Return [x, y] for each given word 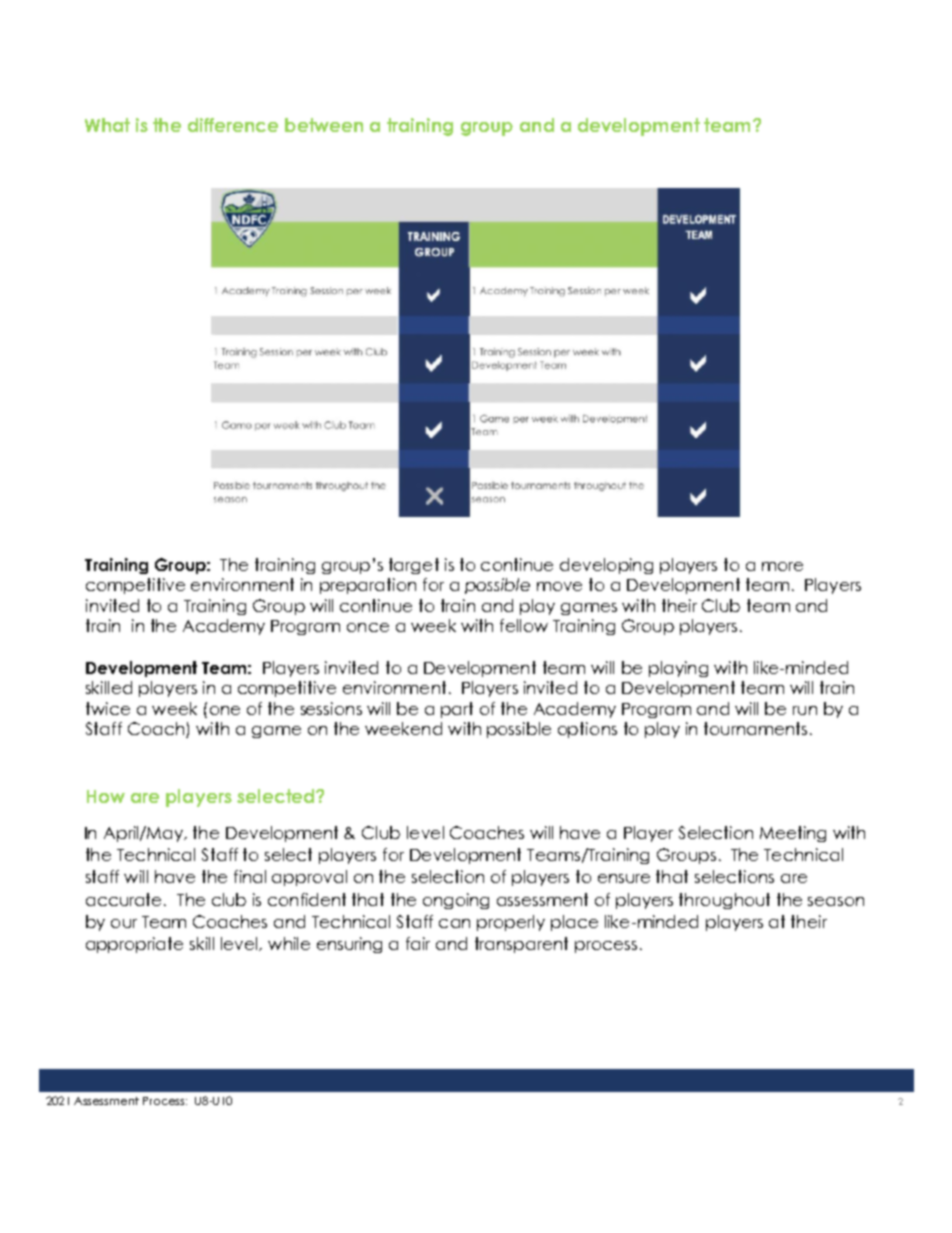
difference [233, 125]
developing [606, 566]
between [324, 125]
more [782, 566]
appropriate [134, 945]
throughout [724, 901]
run [805, 710]
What [107, 125]
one [225, 710]
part [457, 710]
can [454, 923]
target [414, 566]
